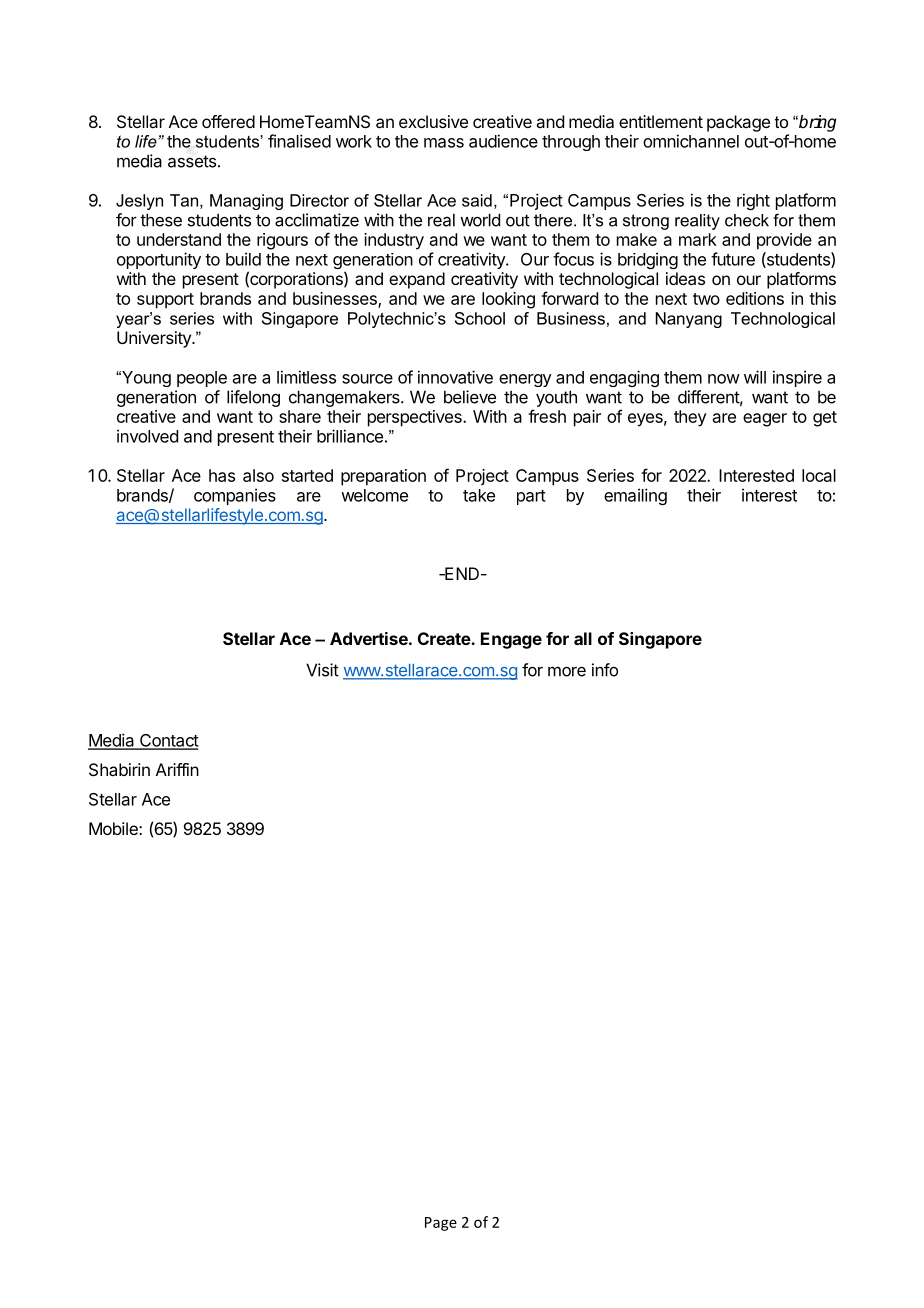 The width and height of the screenshot is (924, 1308). I want to click on Create, so click(445, 638).
